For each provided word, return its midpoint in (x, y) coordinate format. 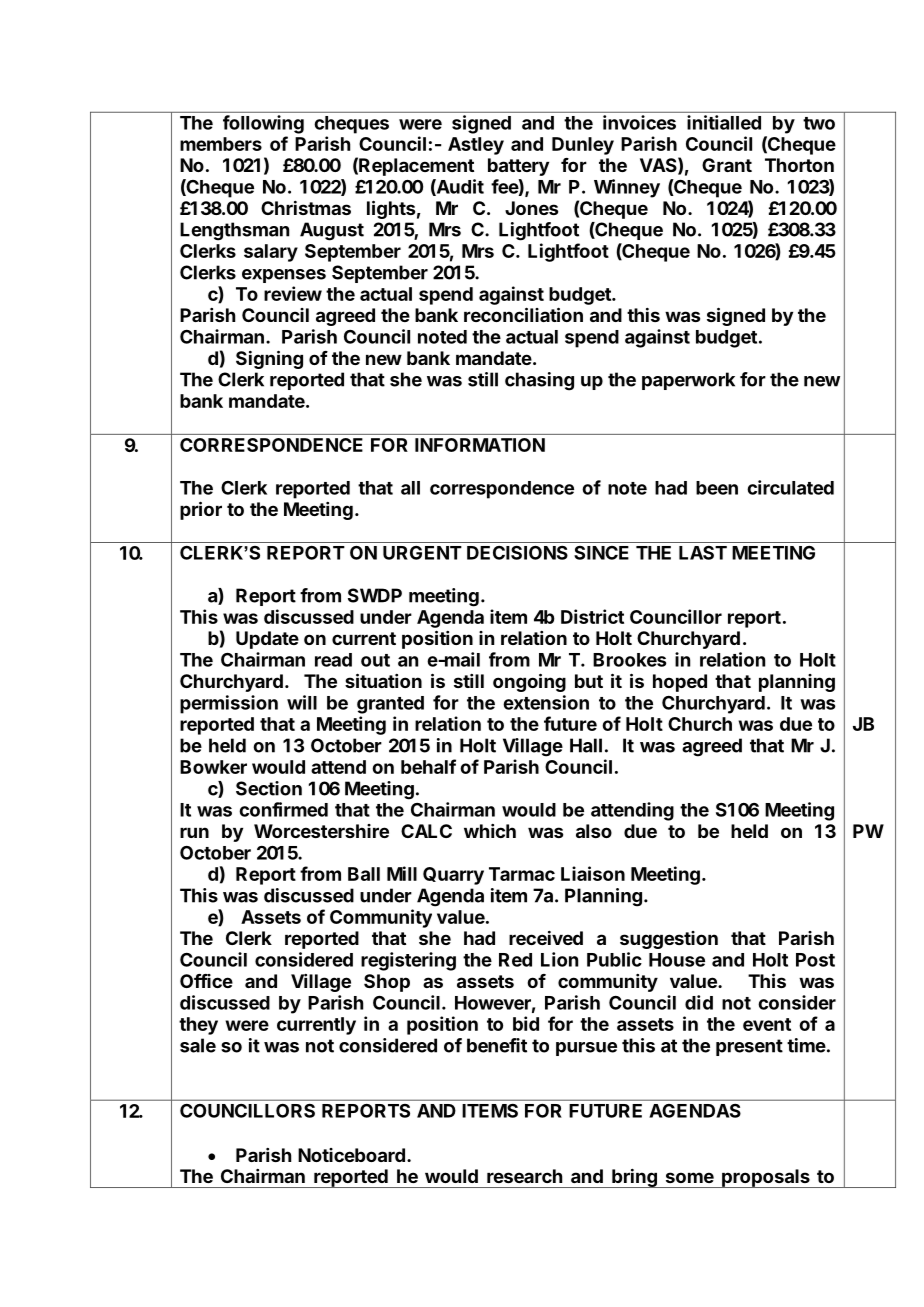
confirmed (283, 809)
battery (518, 167)
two (819, 123)
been (717, 488)
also (594, 831)
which (490, 831)
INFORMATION (480, 445)
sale (198, 1045)
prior (201, 510)
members (221, 144)
